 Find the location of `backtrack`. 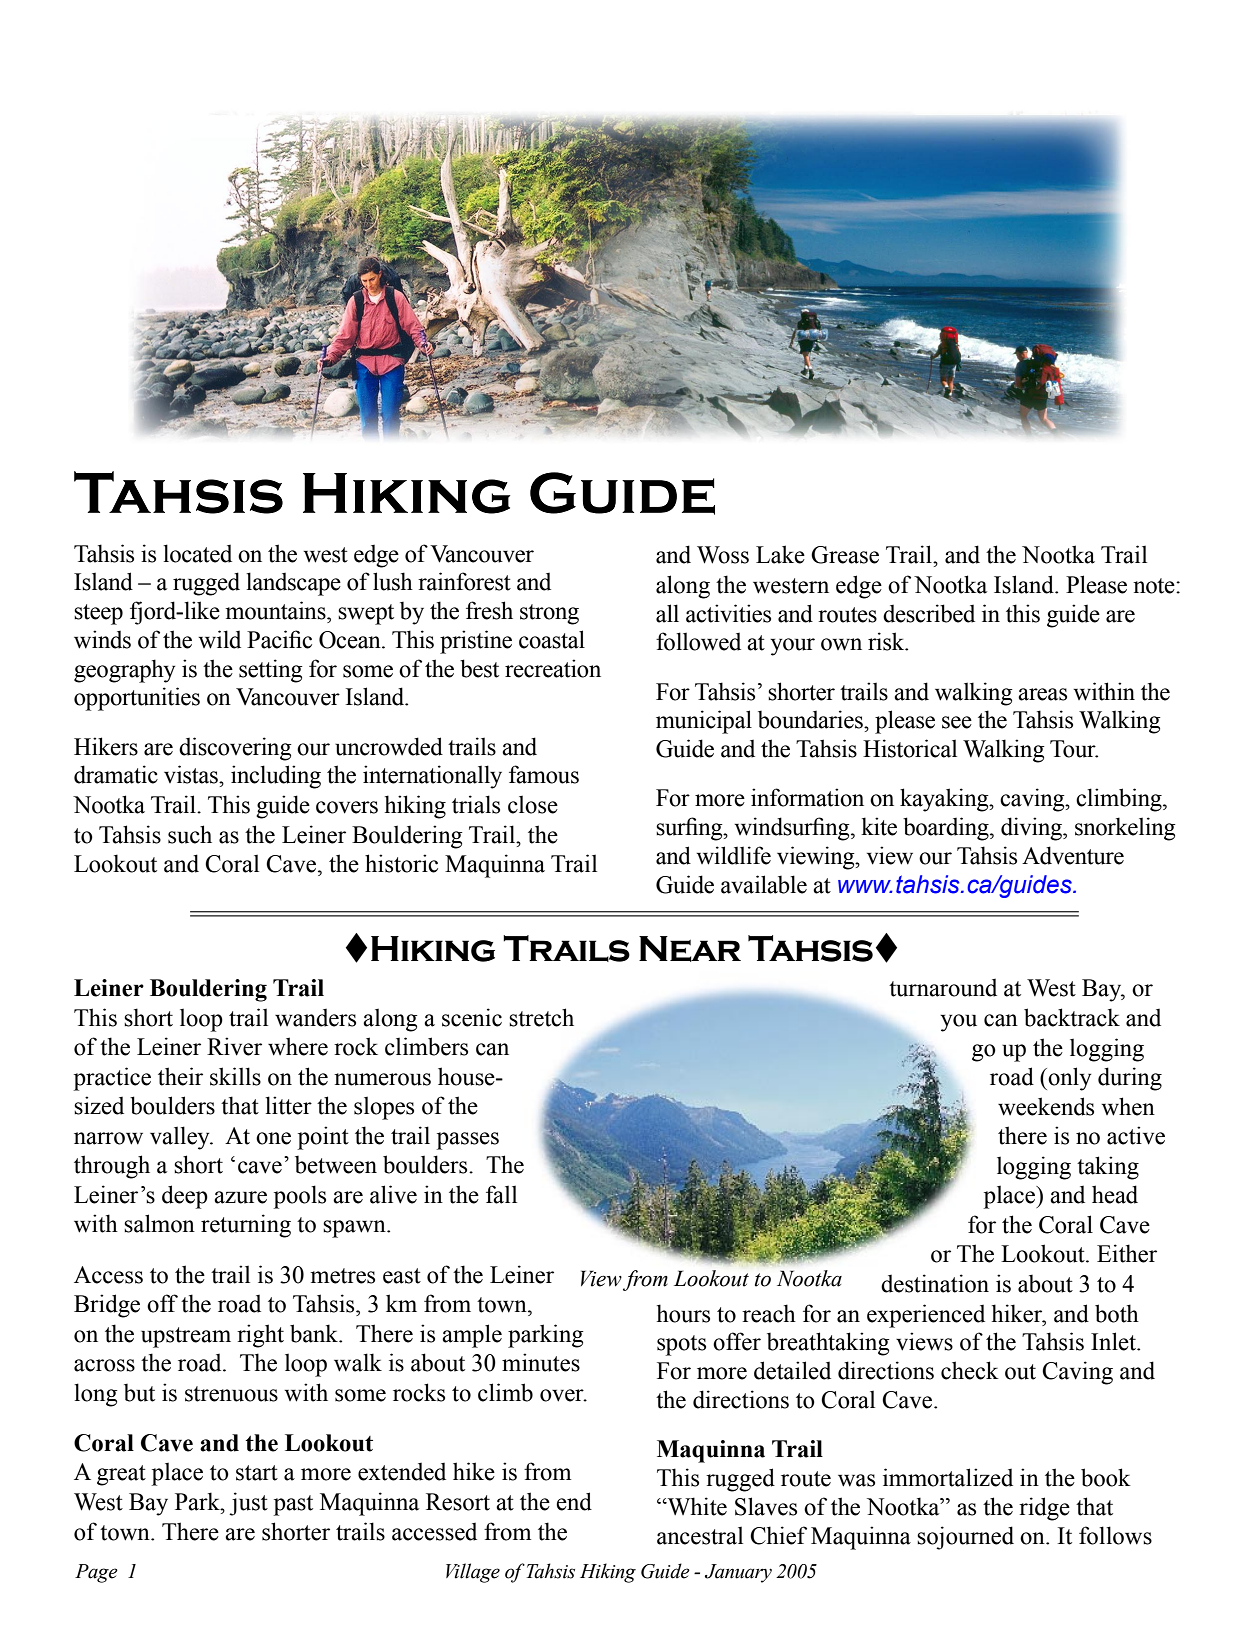

backtrack is located at coordinates (1072, 1017).
